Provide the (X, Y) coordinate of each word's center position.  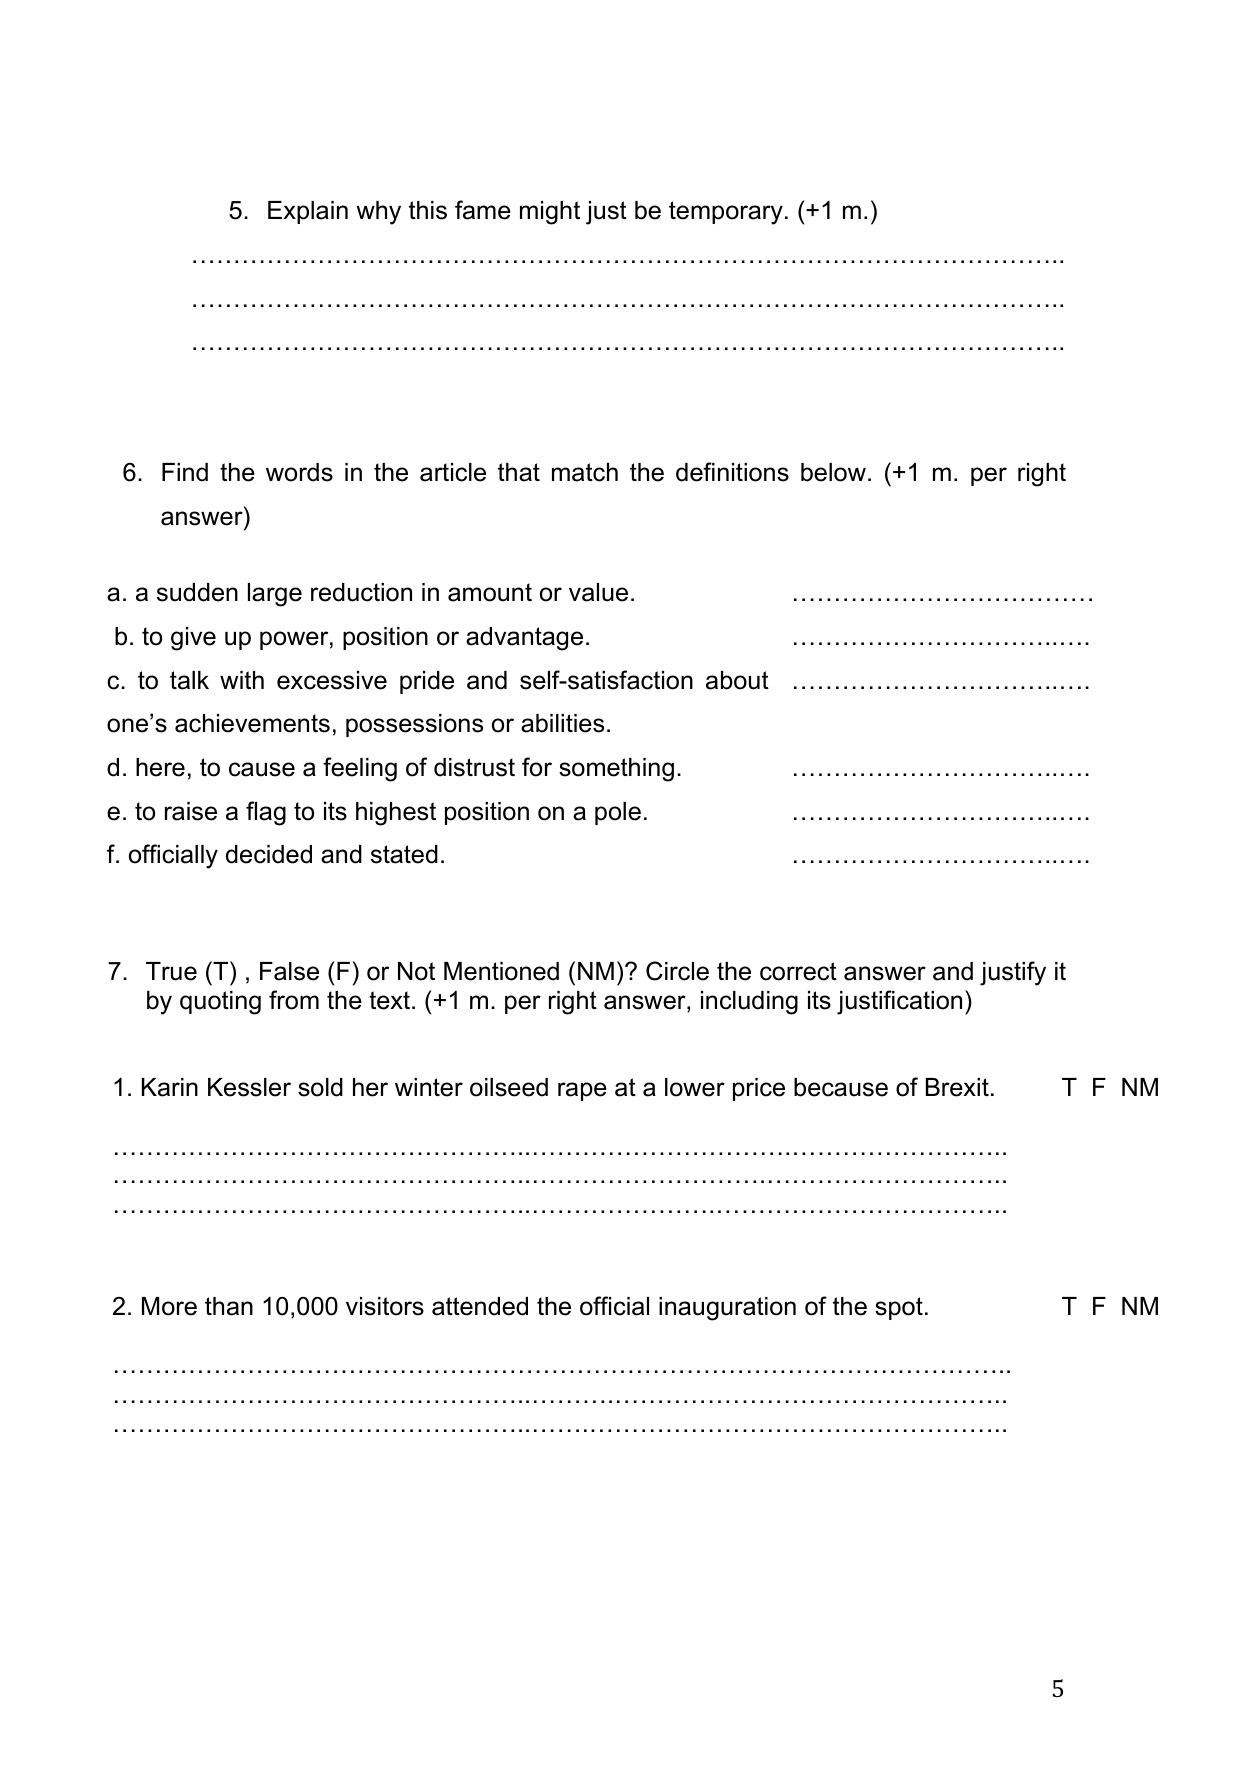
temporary (726, 213)
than (229, 1306)
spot (899, 1308)
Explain (308, 212)
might (550, 213)
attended (480, 1306)
